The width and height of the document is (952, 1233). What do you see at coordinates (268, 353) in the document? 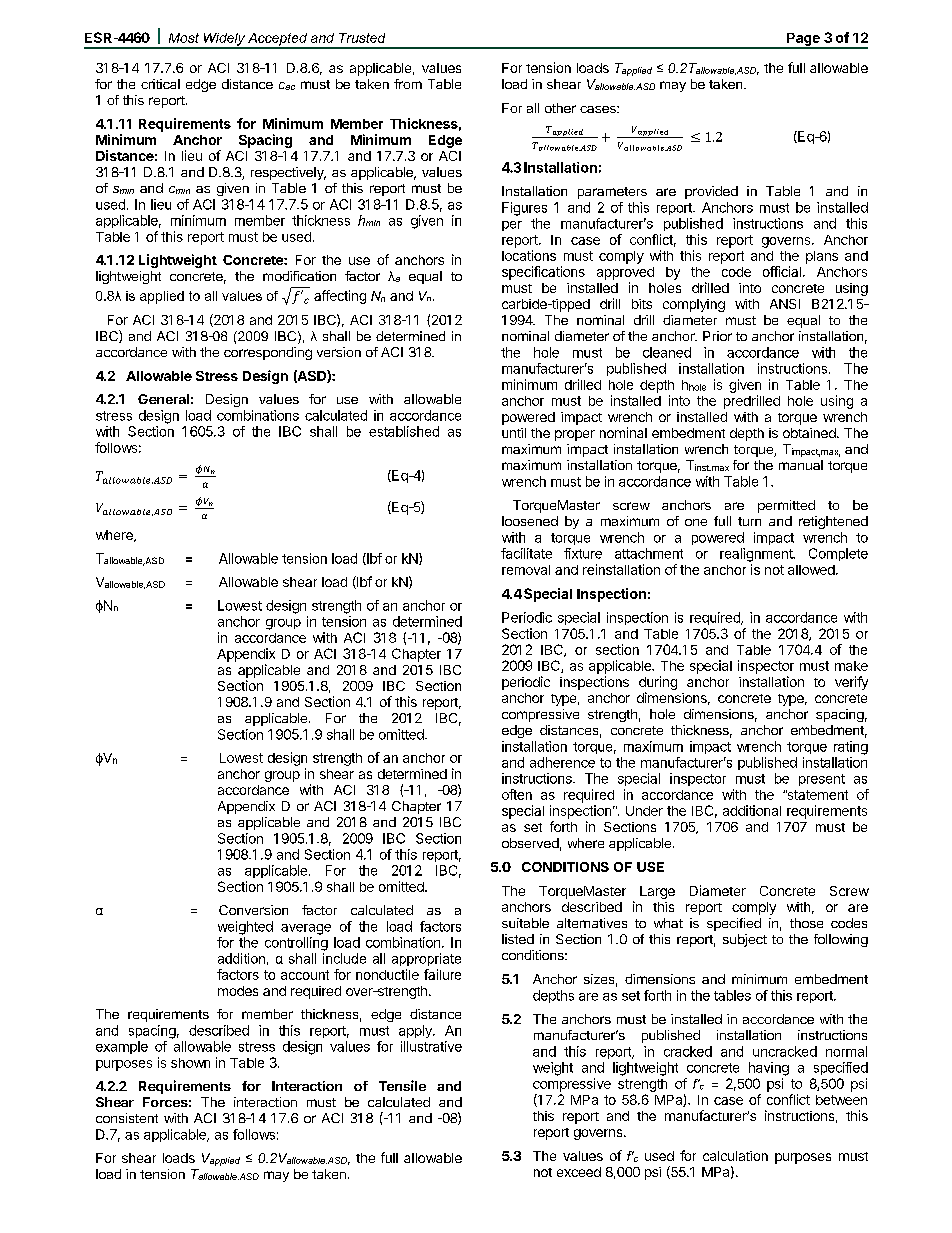
I see `corresponding` at bounding box center [268, 353].
